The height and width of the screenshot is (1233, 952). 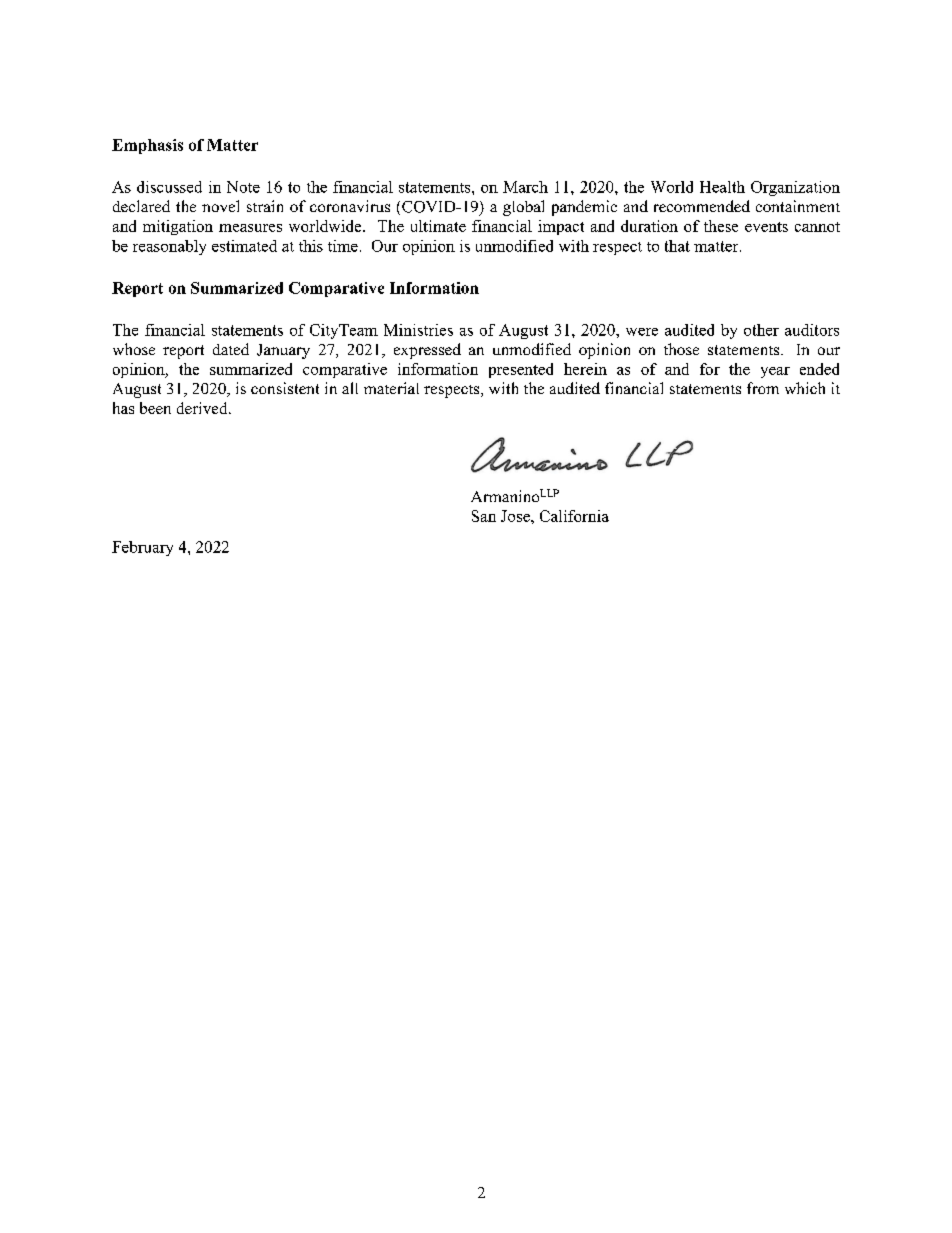 What do you see at coordinates (231, 349) in the screenshot?
I see `dated` at bounding box center [231, 349].
